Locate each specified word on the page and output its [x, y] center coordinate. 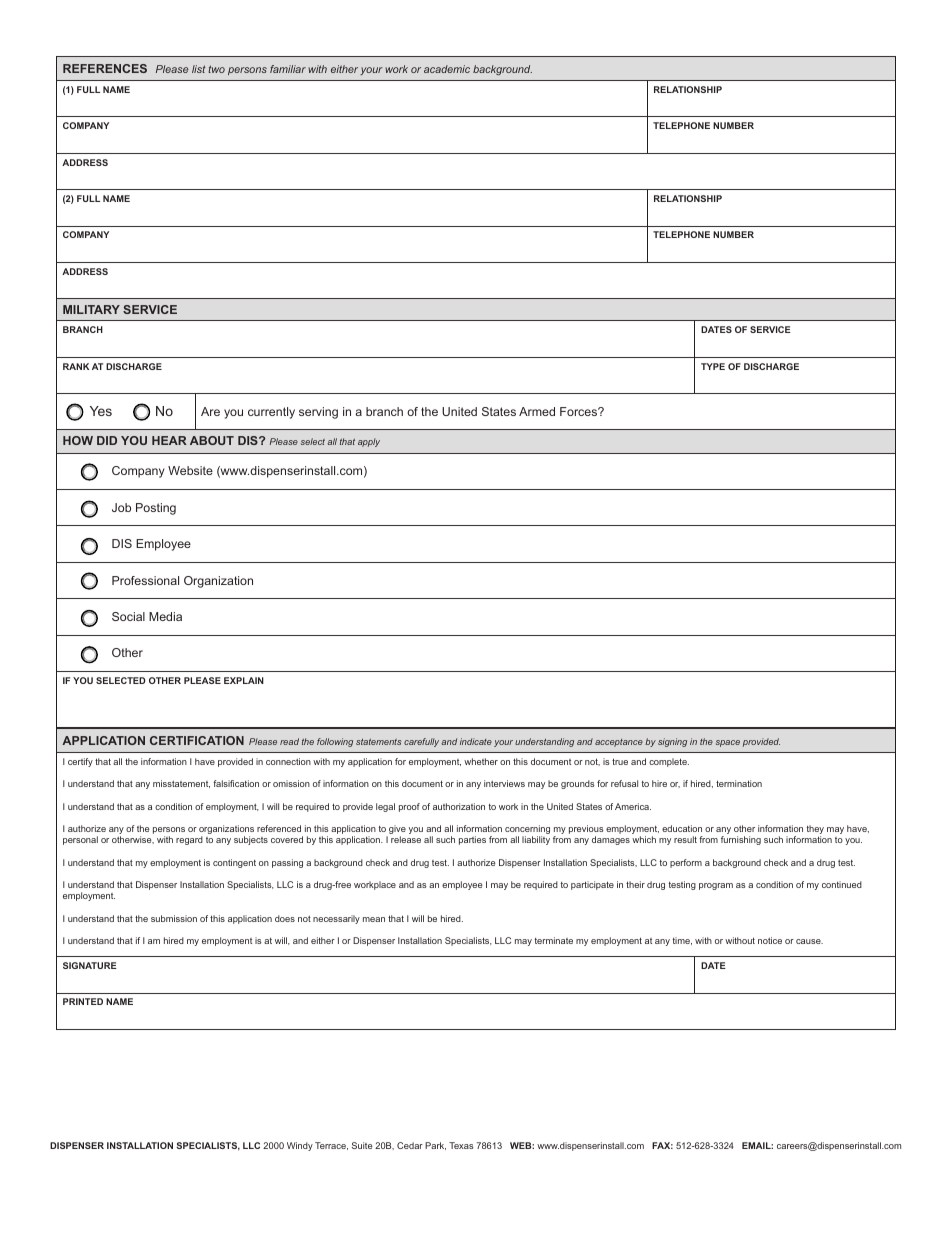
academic [447, 69]
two [216, 69]
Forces [580, 411]
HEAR [169, 440]
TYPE [713, 366]
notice [770, 940]
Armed [537, 411]
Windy [300, 1146]
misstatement [181, 784]
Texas [461, 1145]
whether [481, 761]
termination [739, 783]
